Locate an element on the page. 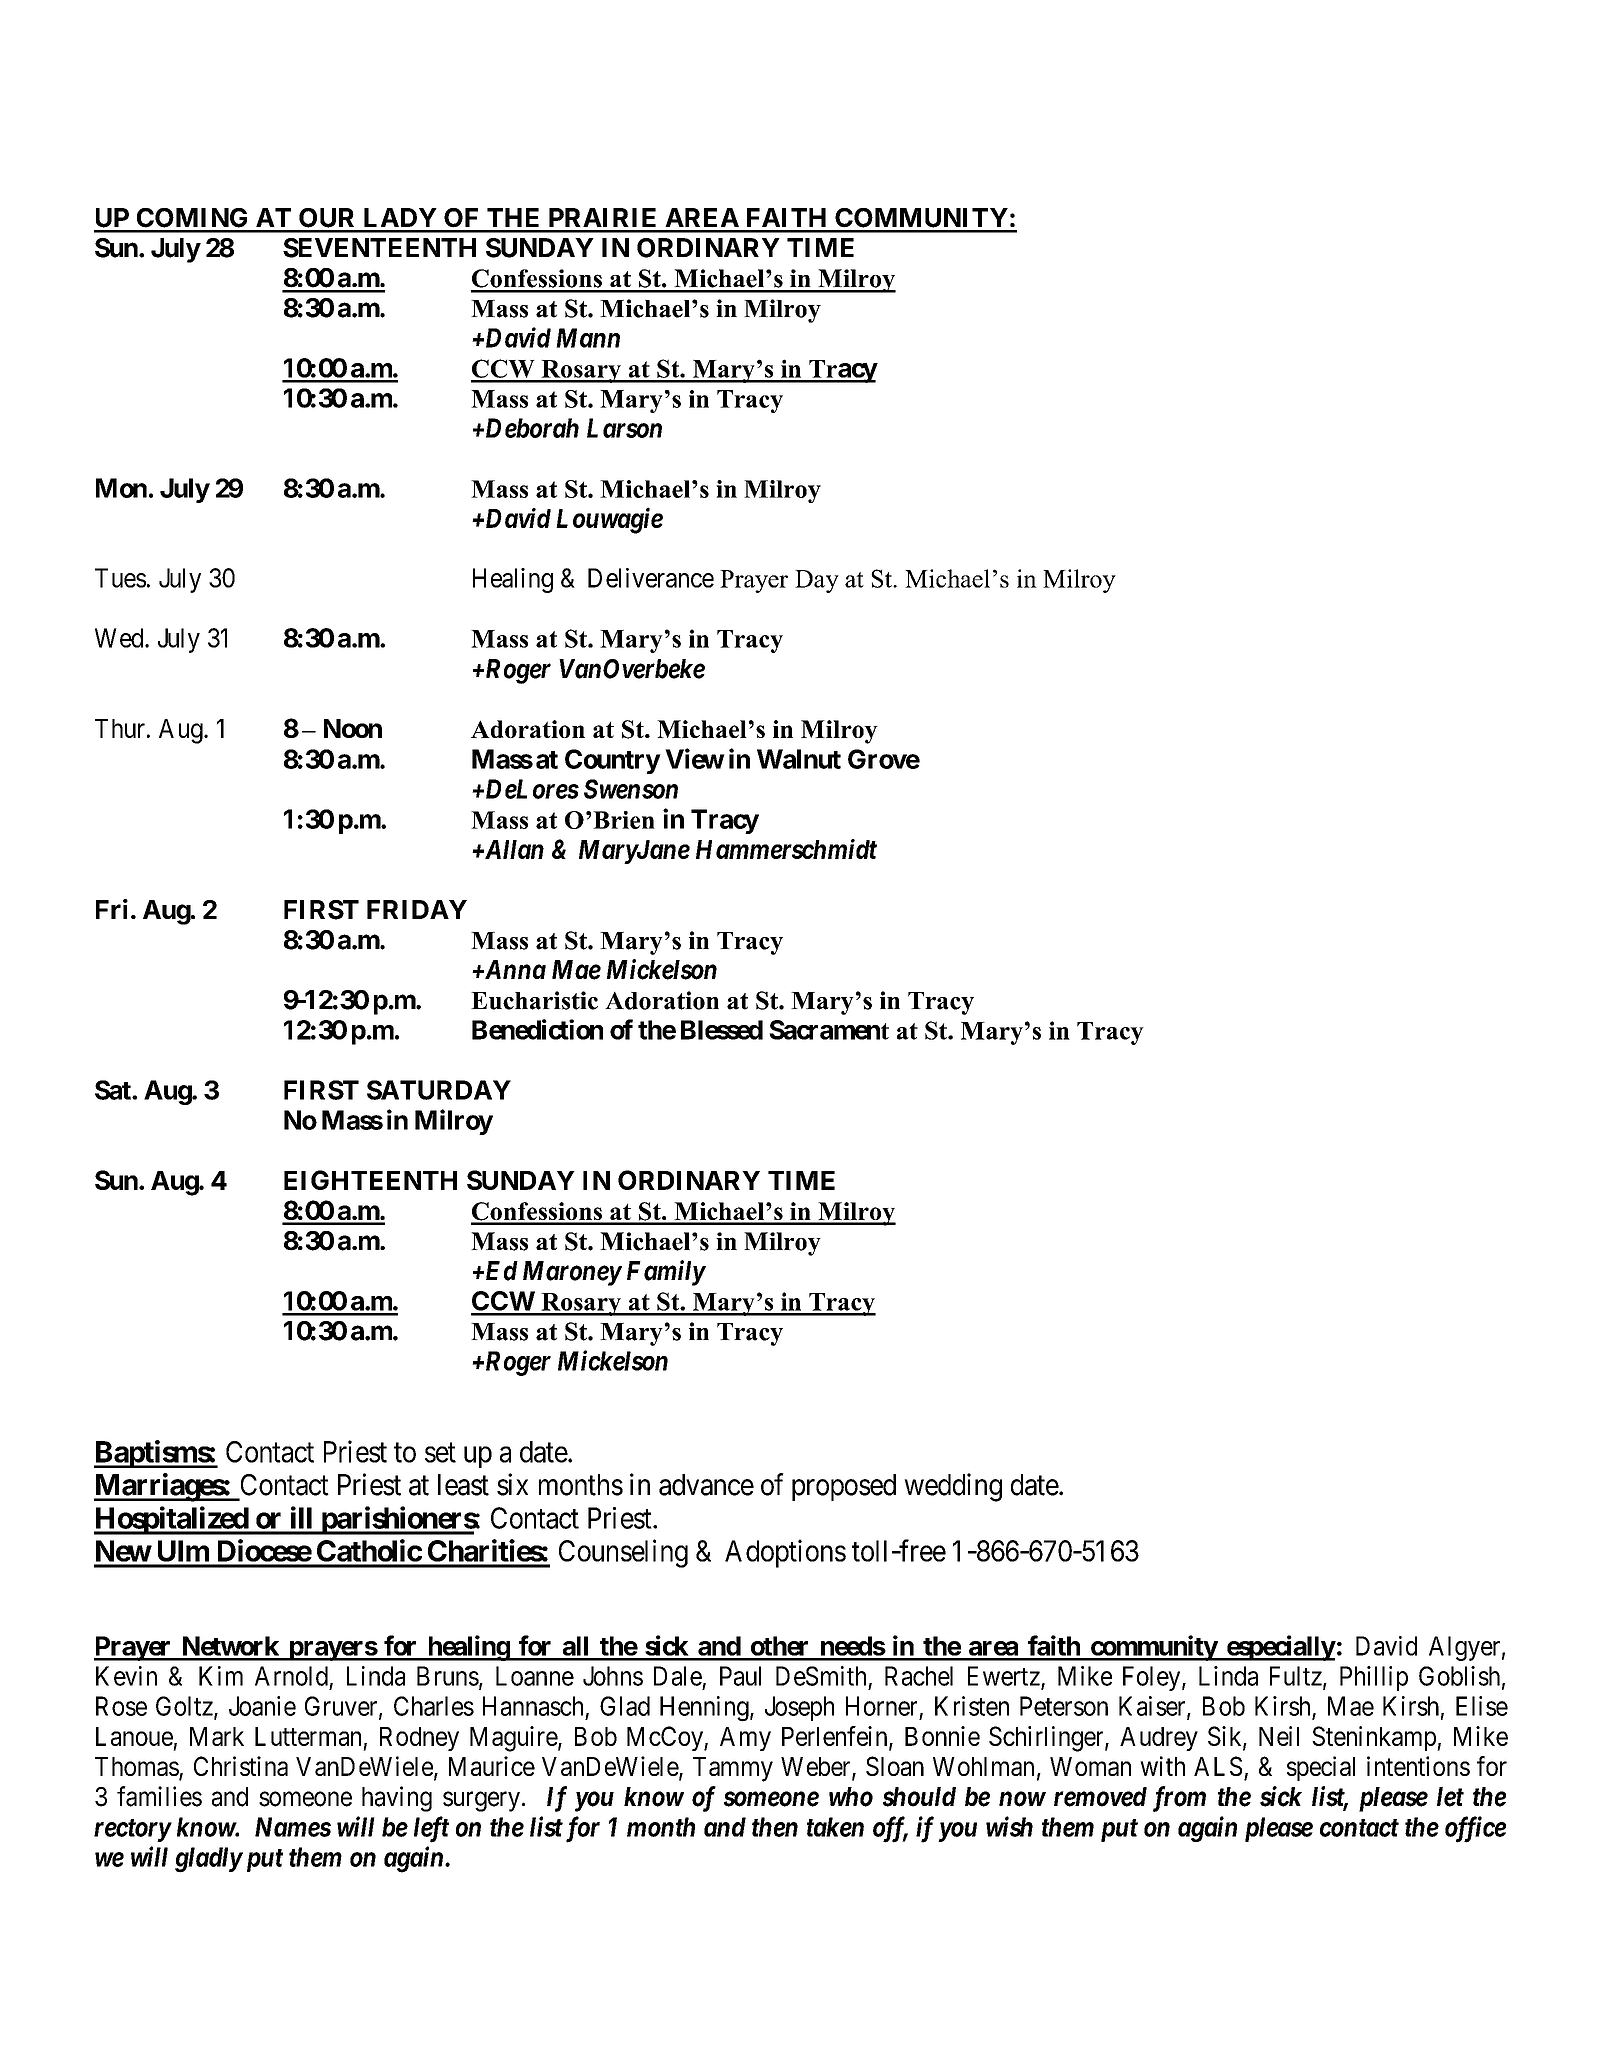 The height and width of the page is (2072, 1601). SATURDAY is located at coordinates (439, 1090).
